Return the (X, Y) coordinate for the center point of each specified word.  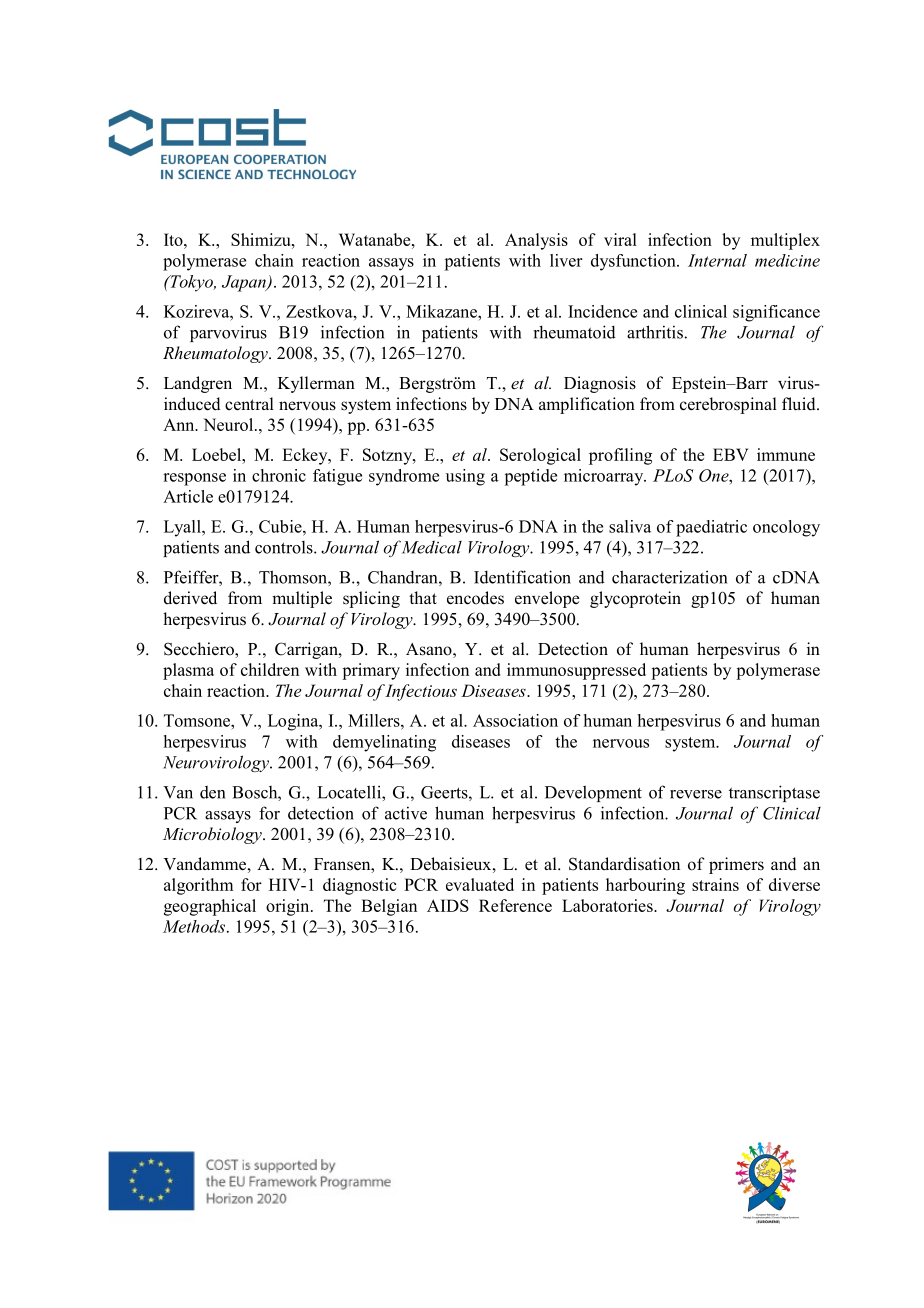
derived (190, 598)
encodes (475, 598)
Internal (717, 260)
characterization (669, 577)
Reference (515, 905)
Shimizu (262, 239)
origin (289, 907)
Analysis (536, 241)
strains (715, 884)
